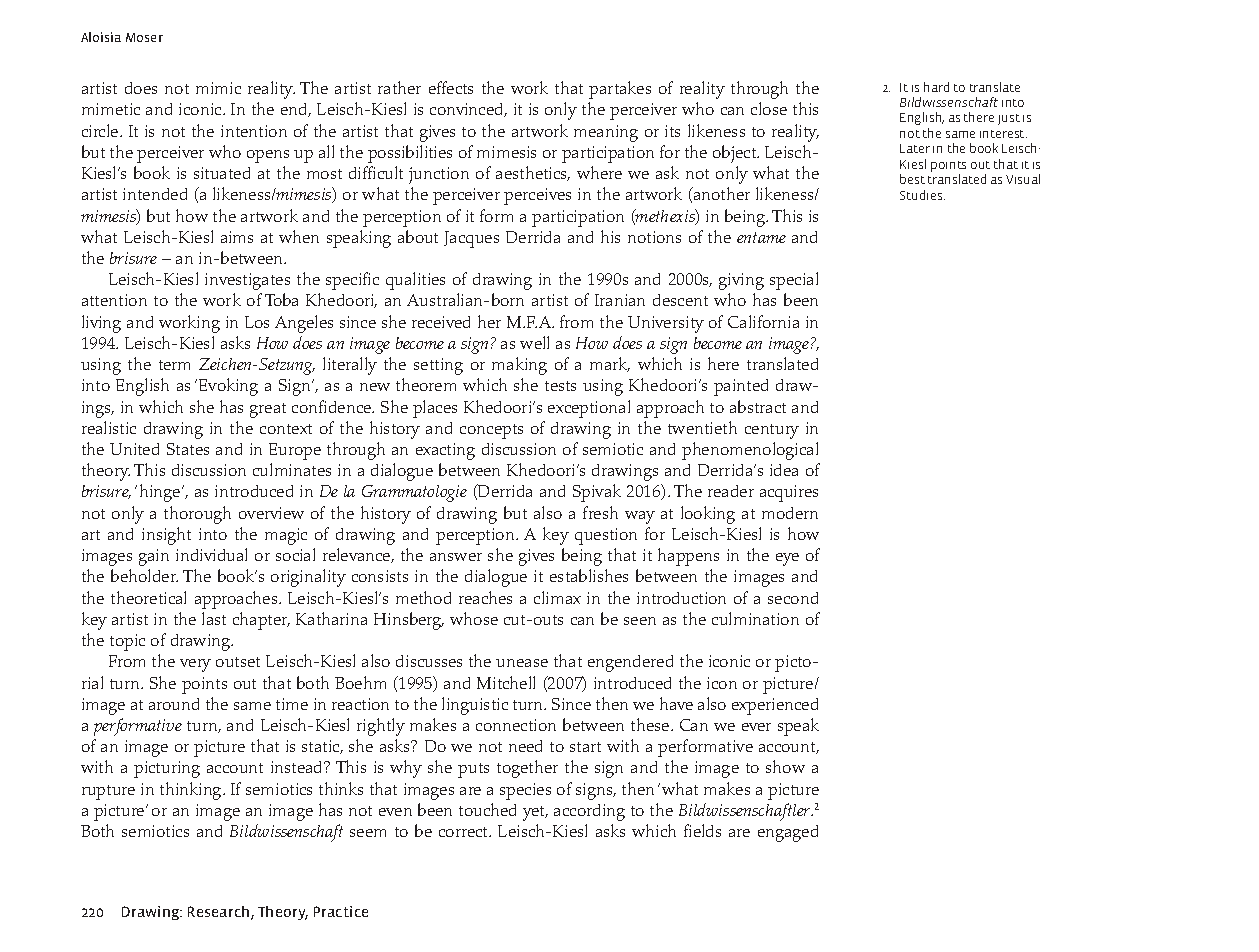  I want to click on special, so click(794, 281).
